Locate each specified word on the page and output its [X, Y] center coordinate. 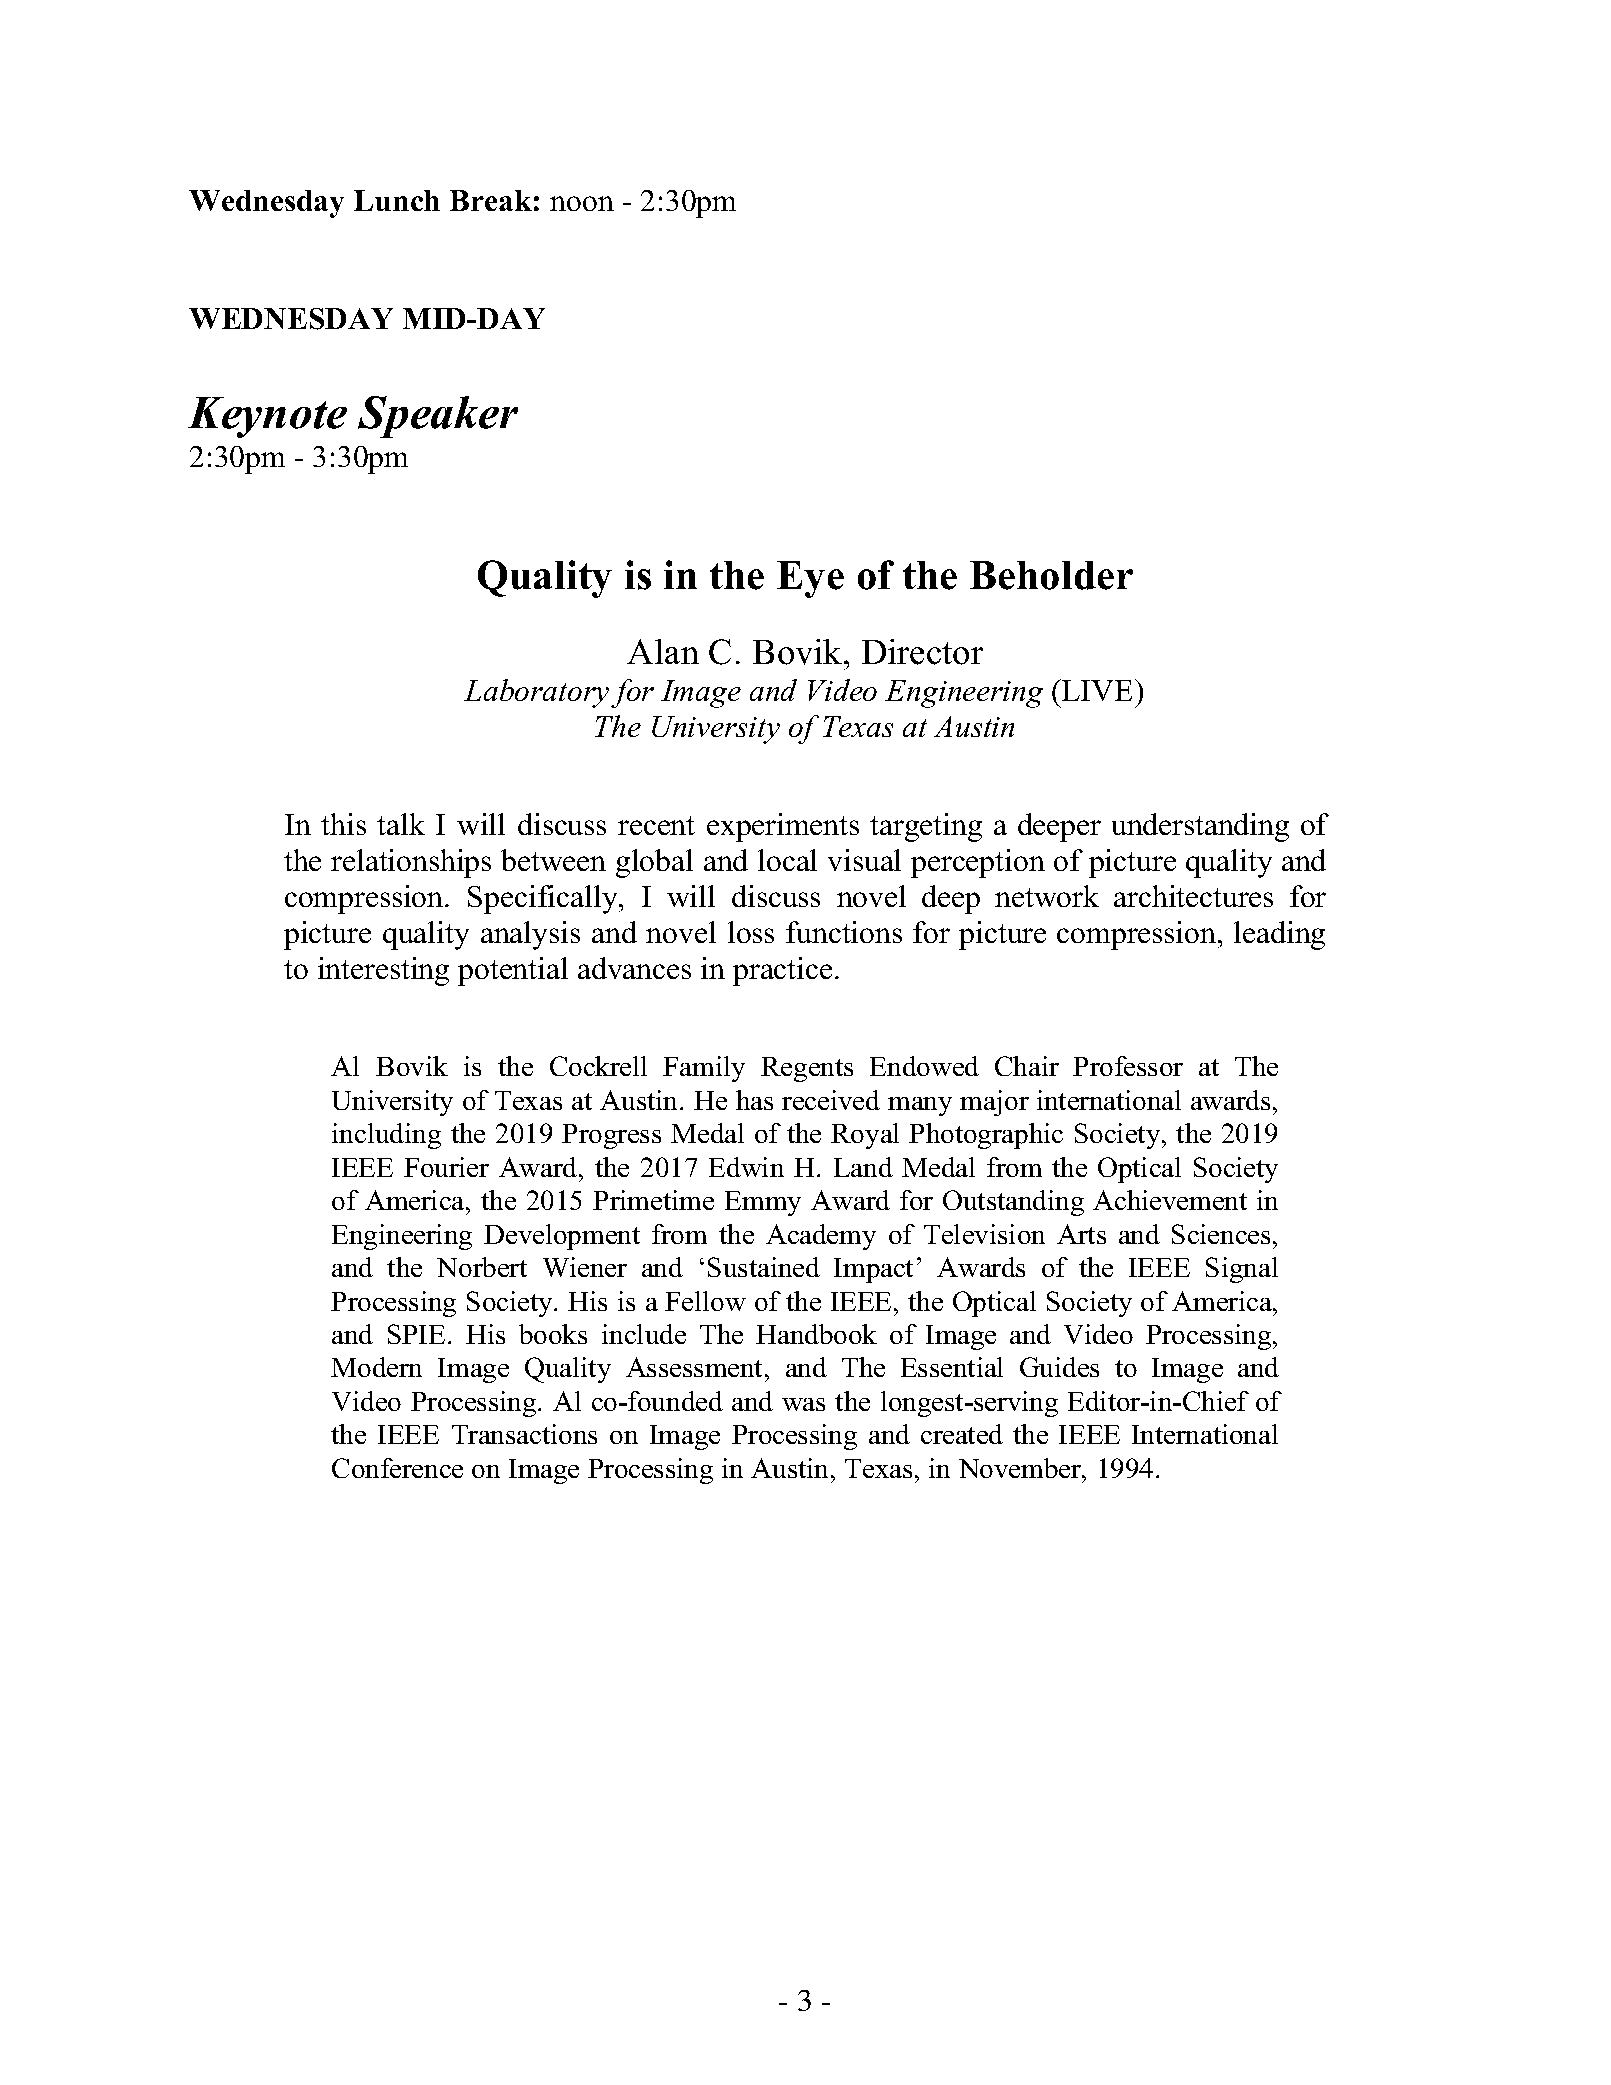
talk [401, 824]
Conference [397, 1468]
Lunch [397, 200]
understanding [1200, 827]
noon [582, 203]
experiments [783, 827]
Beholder [1051, 575]
